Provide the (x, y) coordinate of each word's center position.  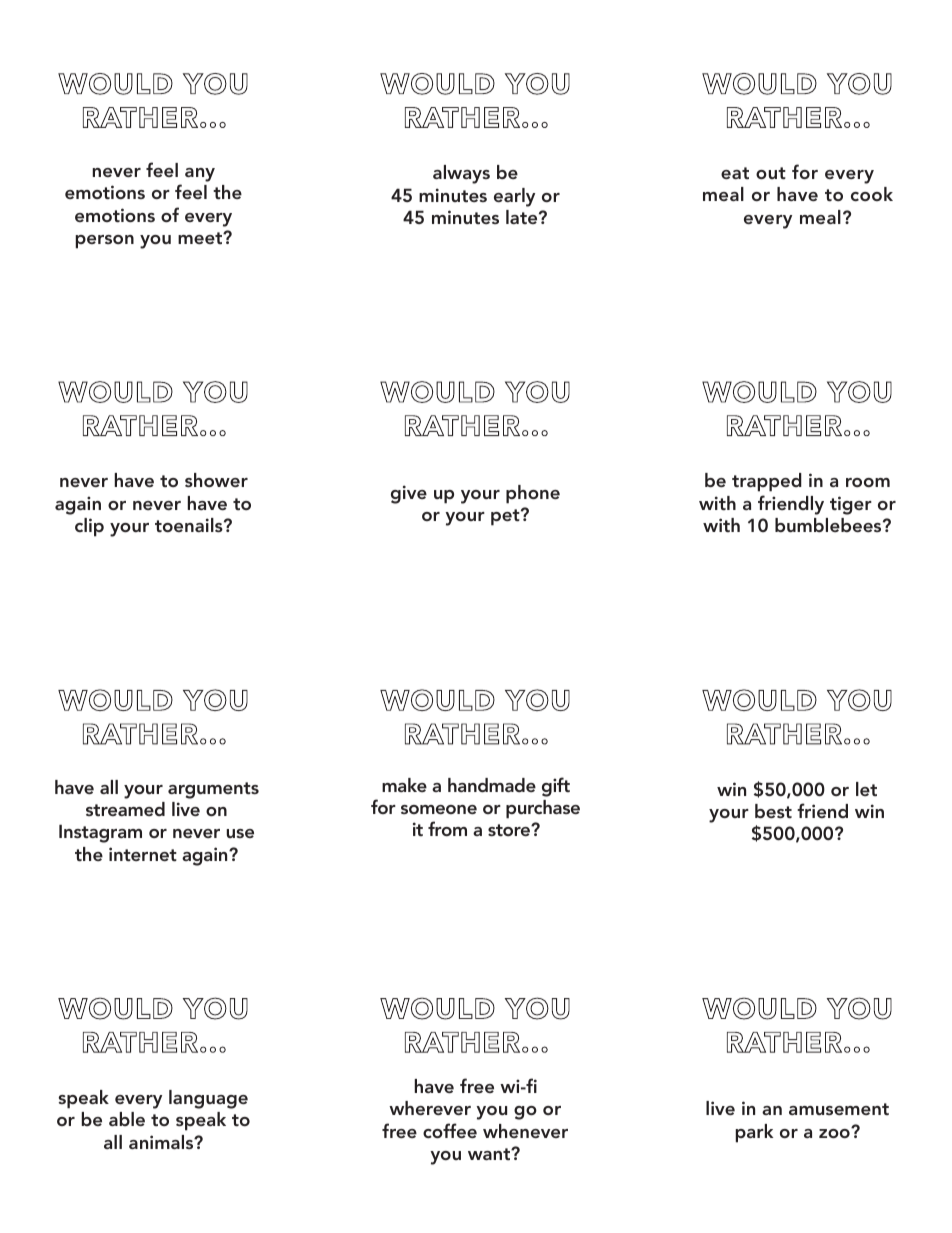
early (514, 197)
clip (89, 527)
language (208, 1099)
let (866, 789)
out (771, 173)
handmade (492, 785)
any (200, 175)
